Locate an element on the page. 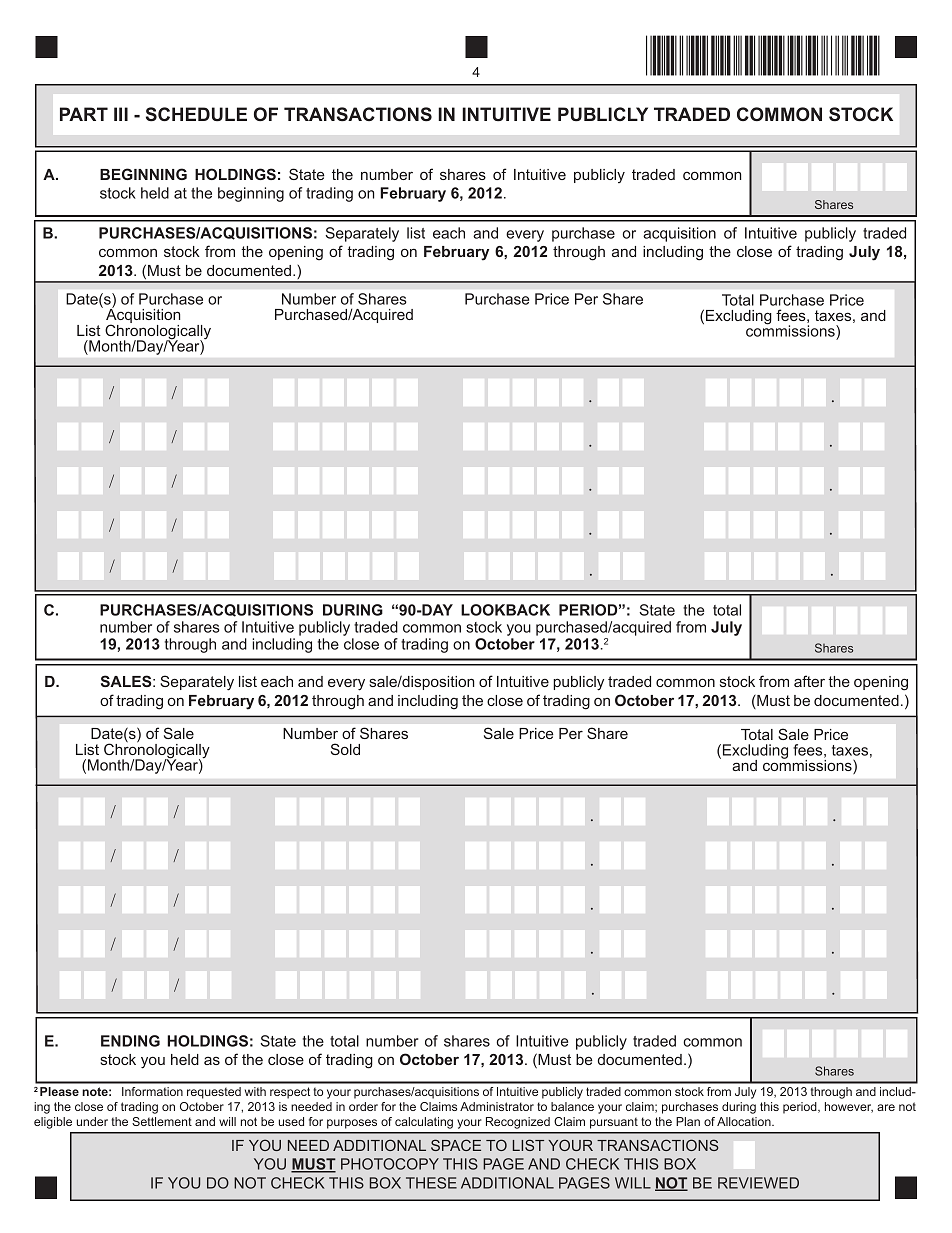  ENDING is located at coordinates (130, 1041).
